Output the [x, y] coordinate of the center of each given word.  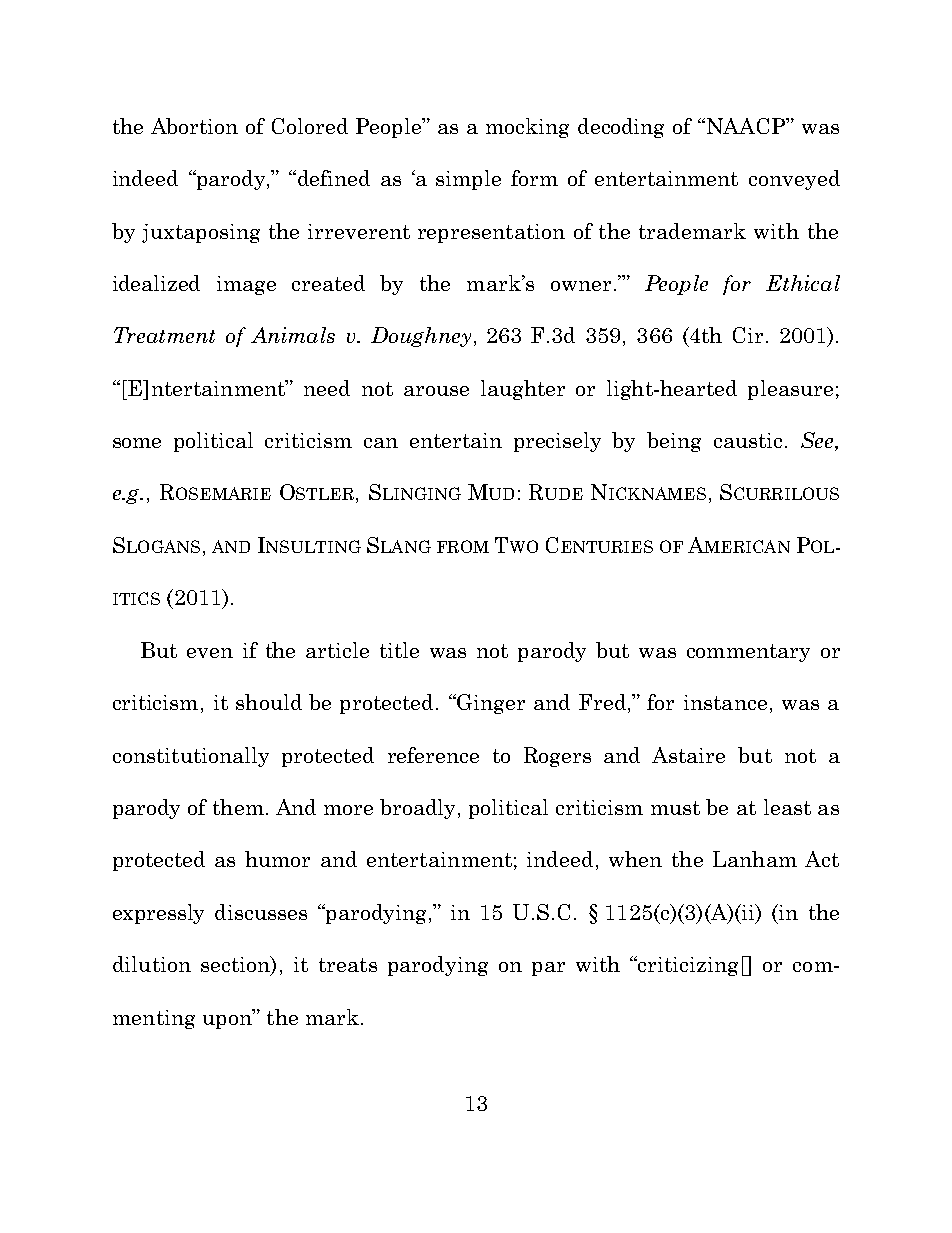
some [137, 443]
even [210, 653]
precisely [557, 442]
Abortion [194, 126]
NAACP [746, 126]
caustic [748, 440]
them [238, 807]
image [246, 285]
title [399, 650]
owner [581, 286]
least [787, 807]
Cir [748, 335]
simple [468, 180]
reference [433, 755]
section [236, 965]
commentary [748, 653]
